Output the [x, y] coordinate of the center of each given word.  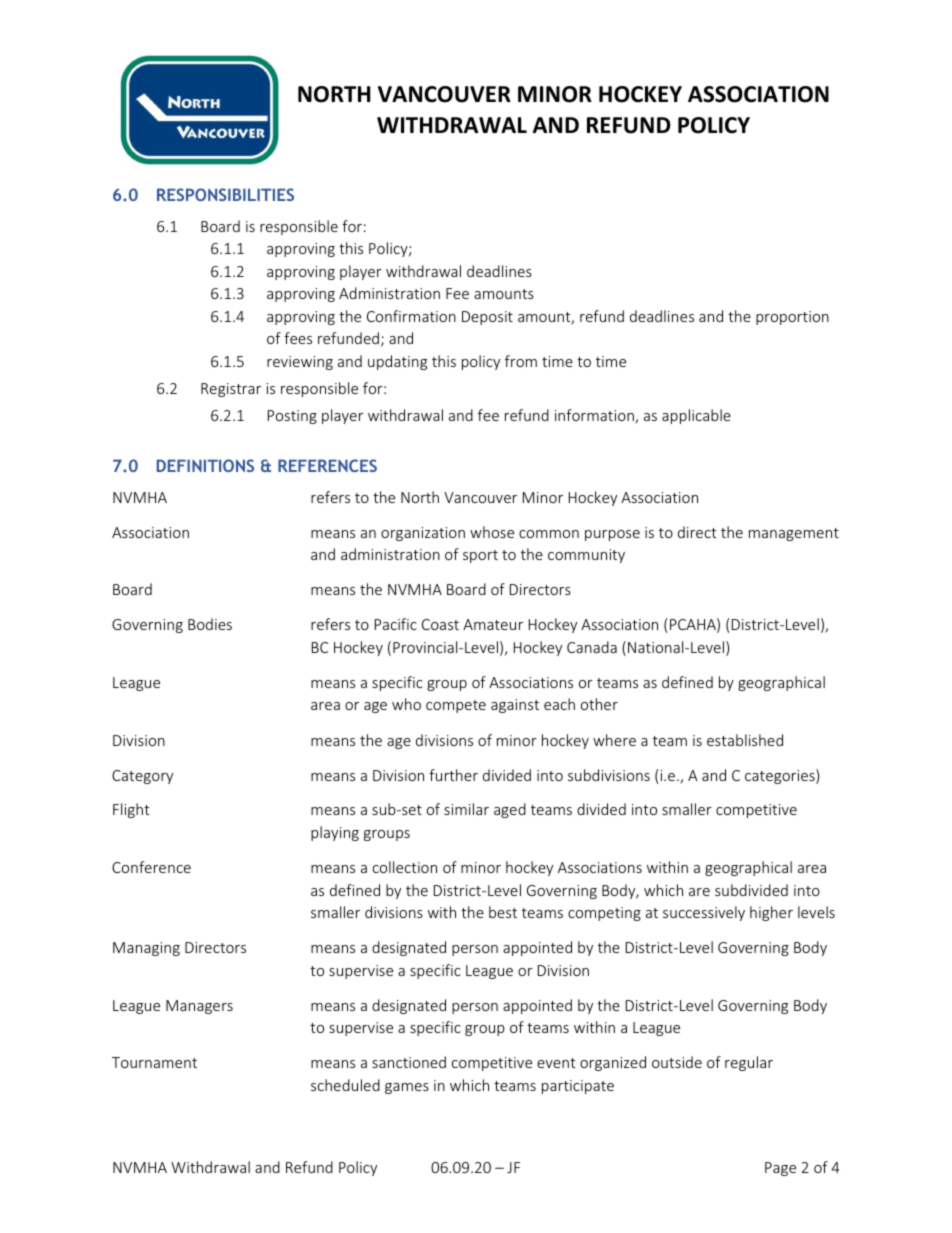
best [503, 912]
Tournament [154, 1062]
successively [704, 913]
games [407, 1088]
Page [780, 1169]
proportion [792, 318]
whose [492, 532]
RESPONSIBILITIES [225, 194]
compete [456, 706]
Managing [146, 949]
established [745, 740]
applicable [696, 416]
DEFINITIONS [205, 465]
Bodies [210, 624]
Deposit [487, 318]
